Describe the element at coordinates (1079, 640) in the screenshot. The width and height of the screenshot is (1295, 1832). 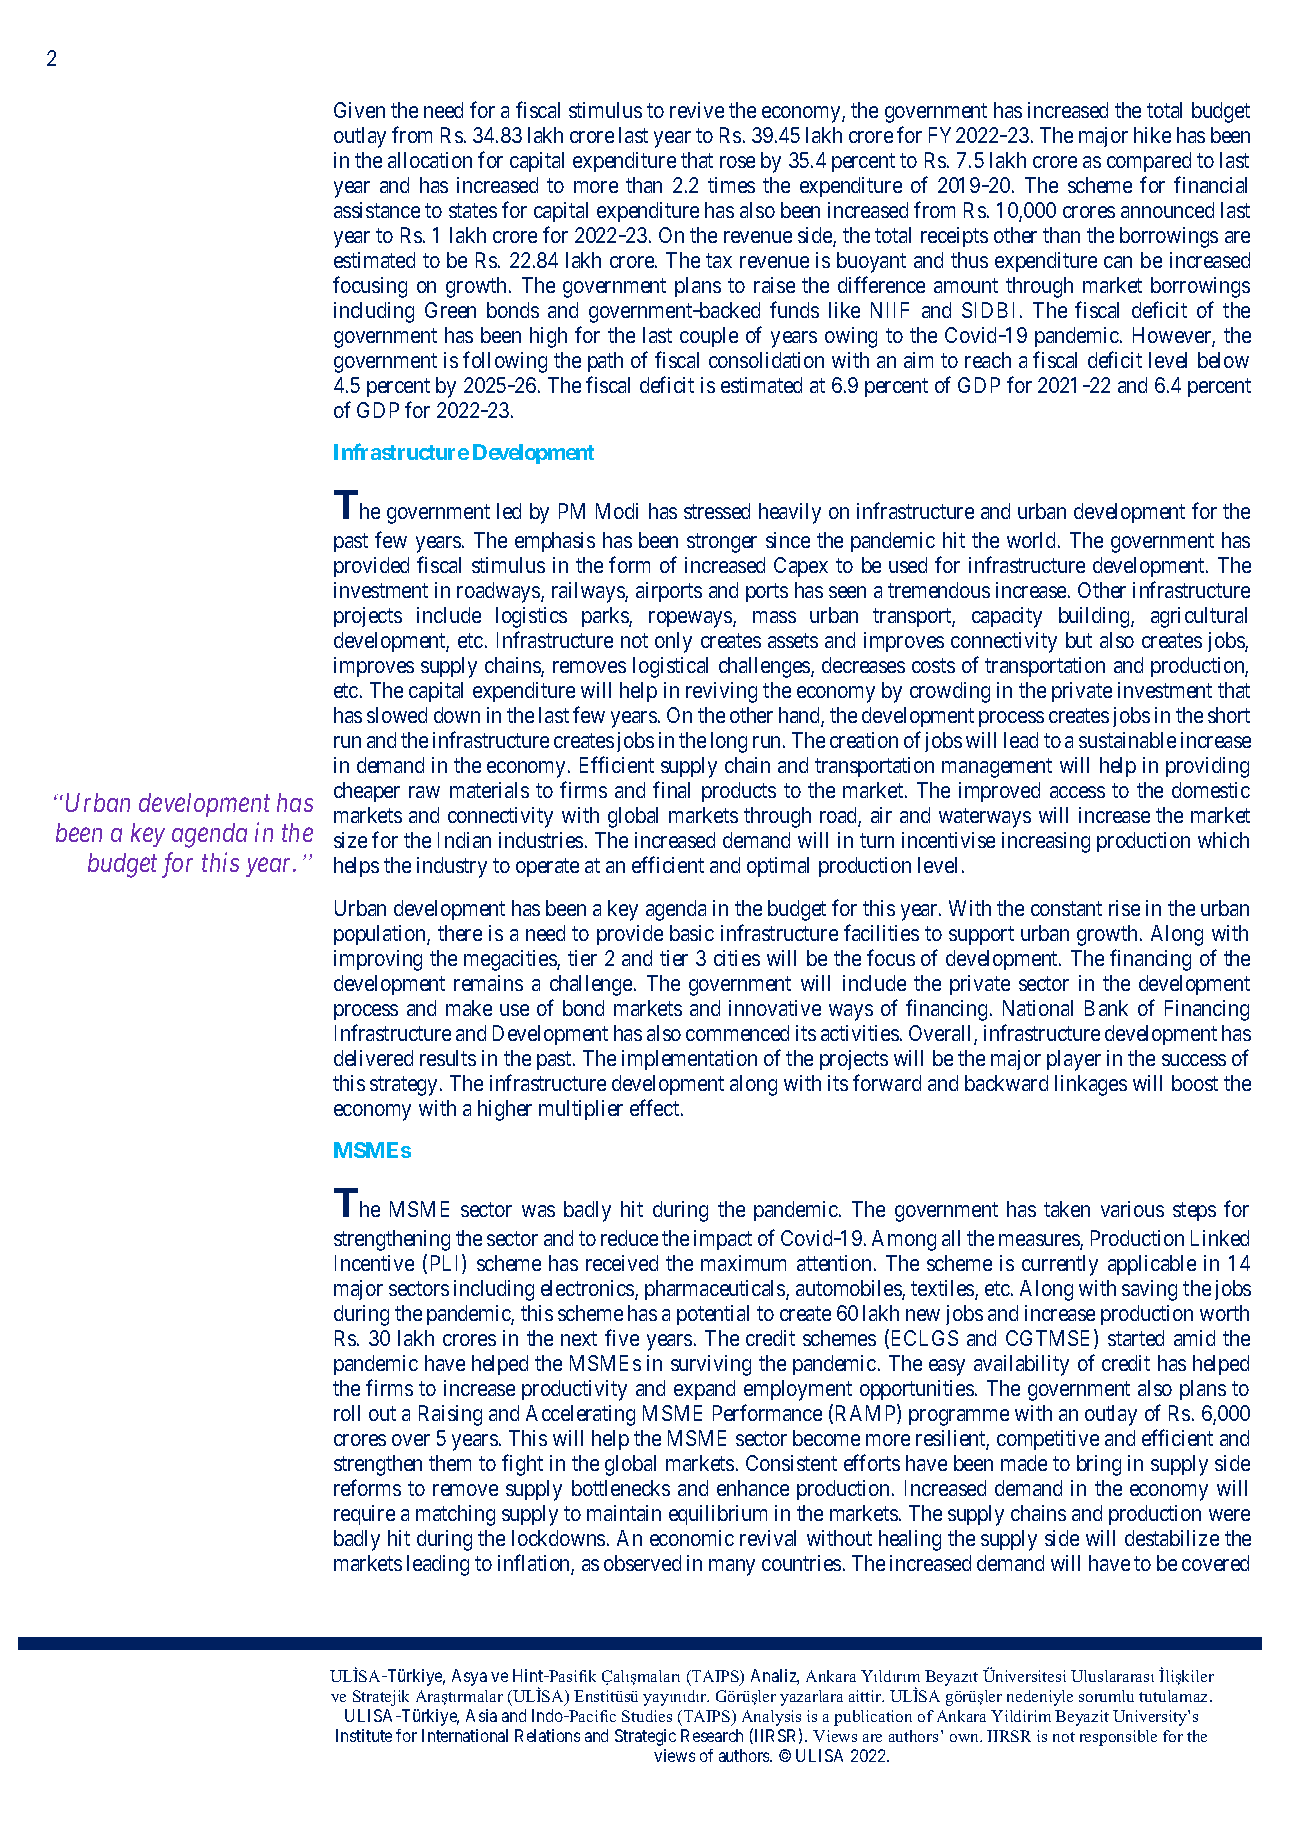
I see `but` at that location.
